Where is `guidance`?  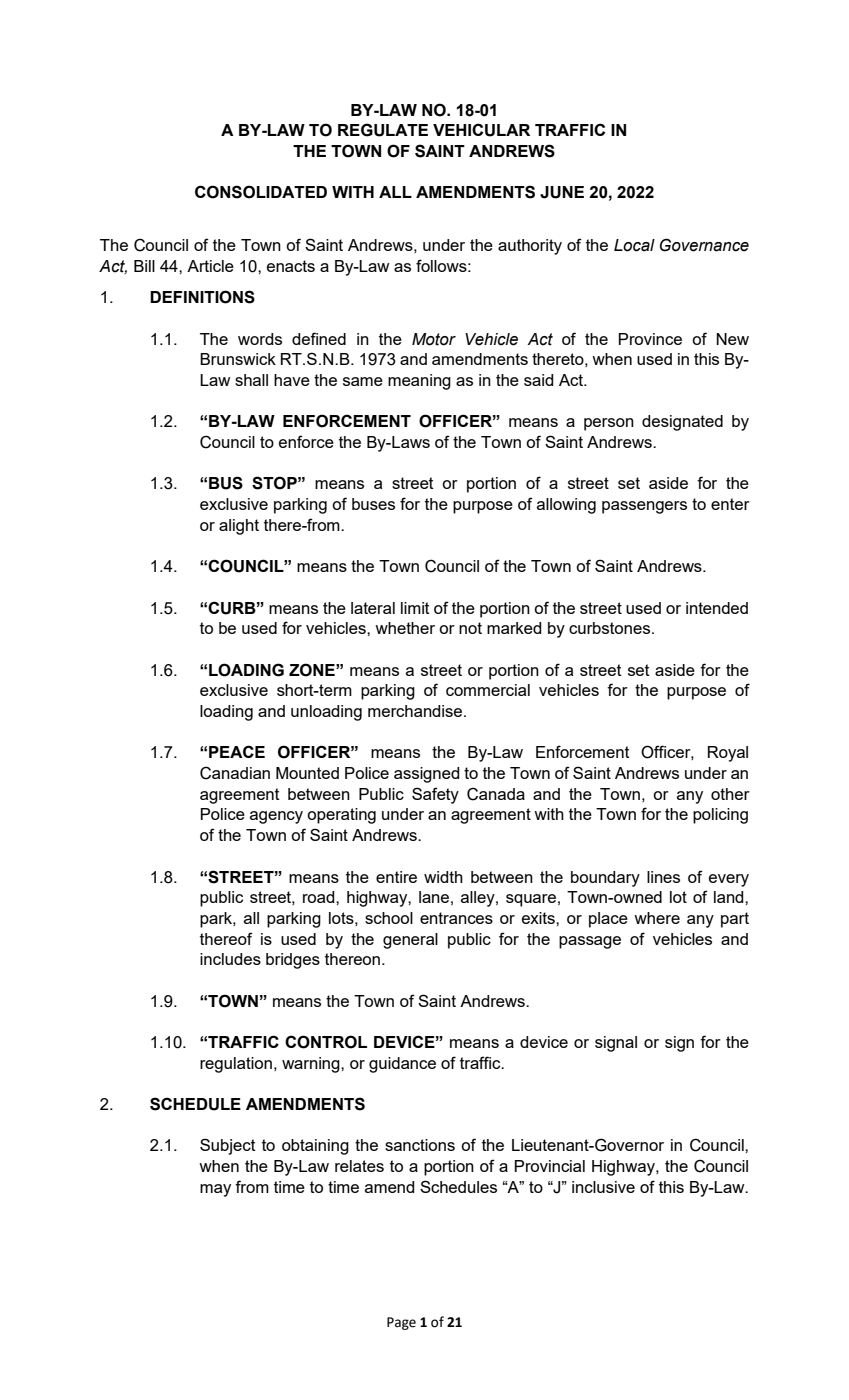 guidance is located at coordinates (402, 1065).
